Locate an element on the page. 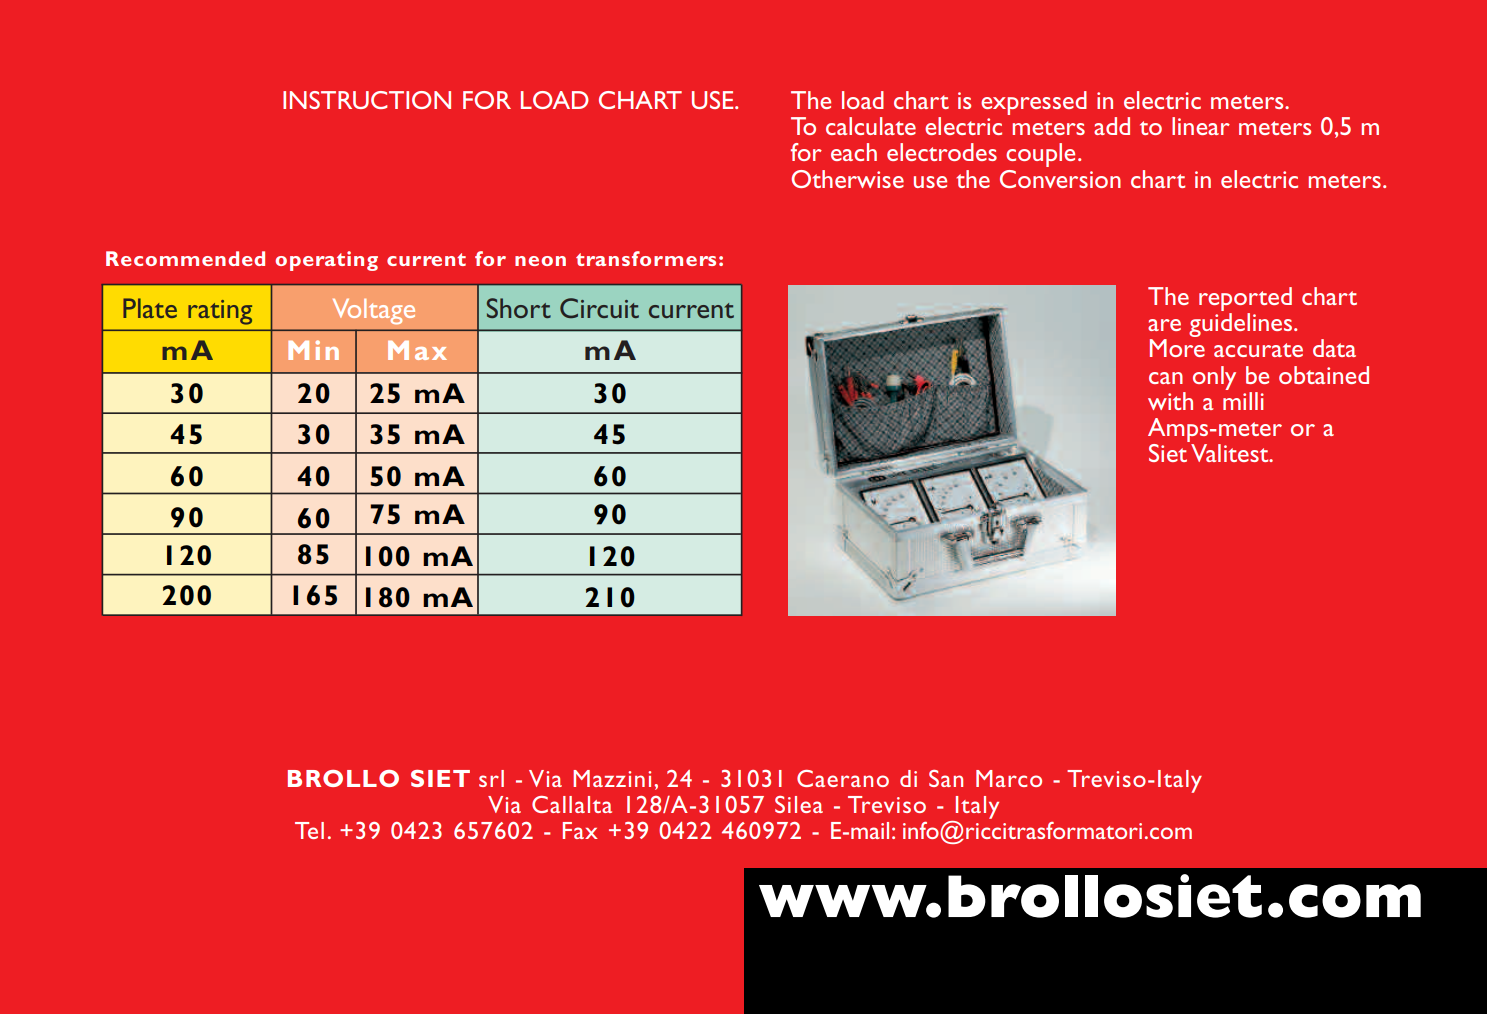 This image has height=1014, width=1488. Min is located at coordinates (313, 350).
